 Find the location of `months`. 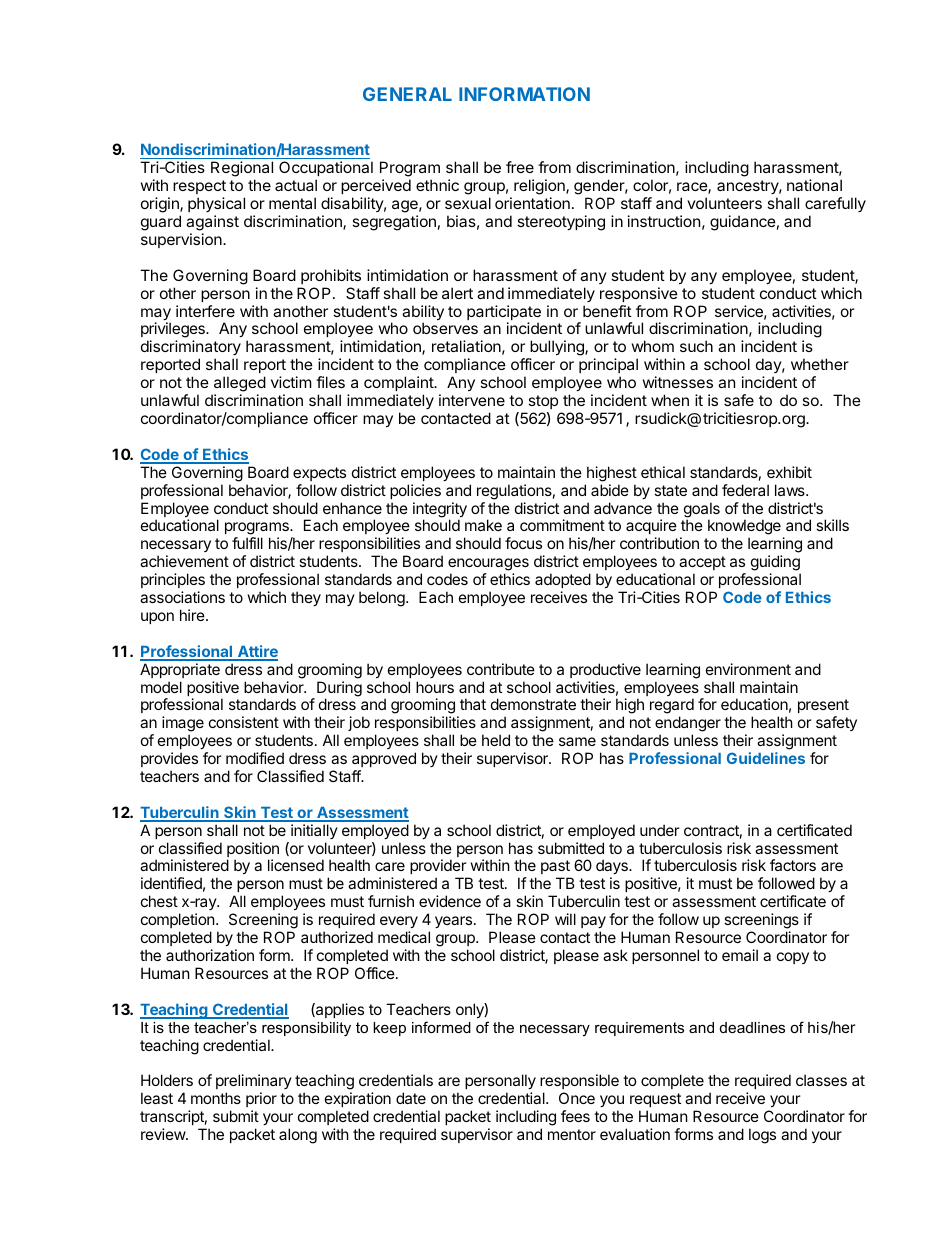

months is located at coordinates (216, 1098).
